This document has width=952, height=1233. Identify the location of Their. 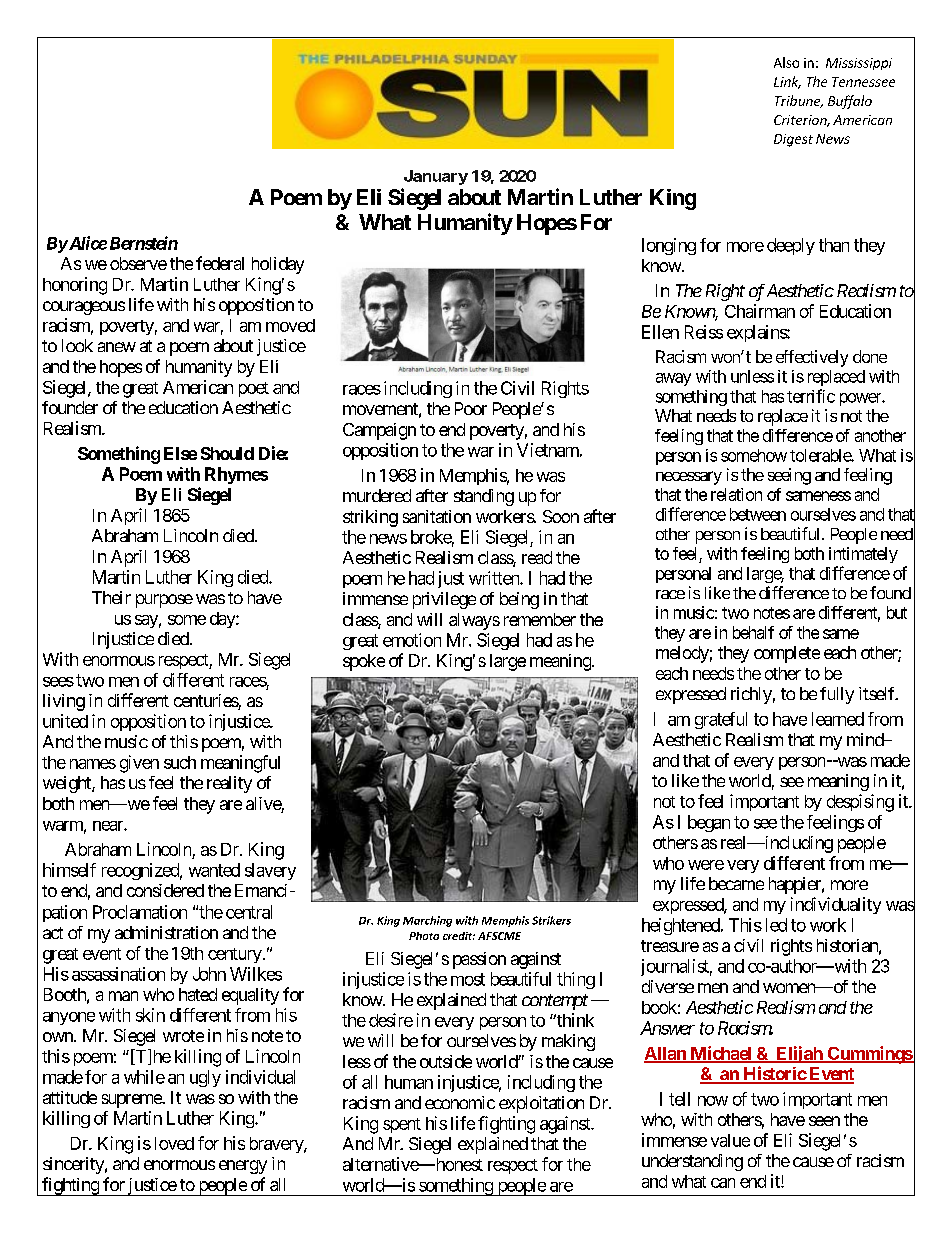
(111, 597).
